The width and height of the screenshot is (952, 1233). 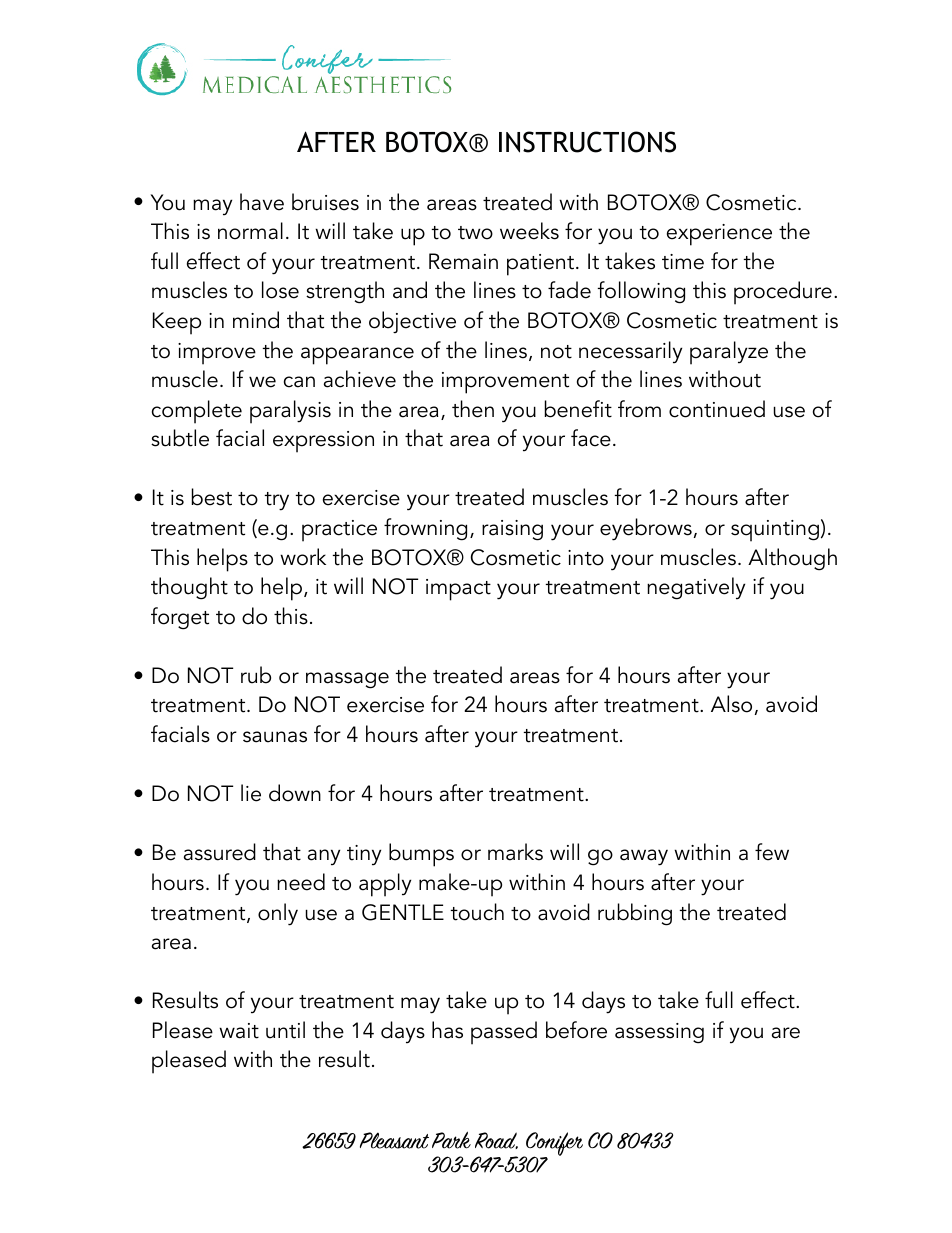 What do you see at coordinates (180, 618) in the screenshot?
I see `forget` at bounding box center [180, 618].
